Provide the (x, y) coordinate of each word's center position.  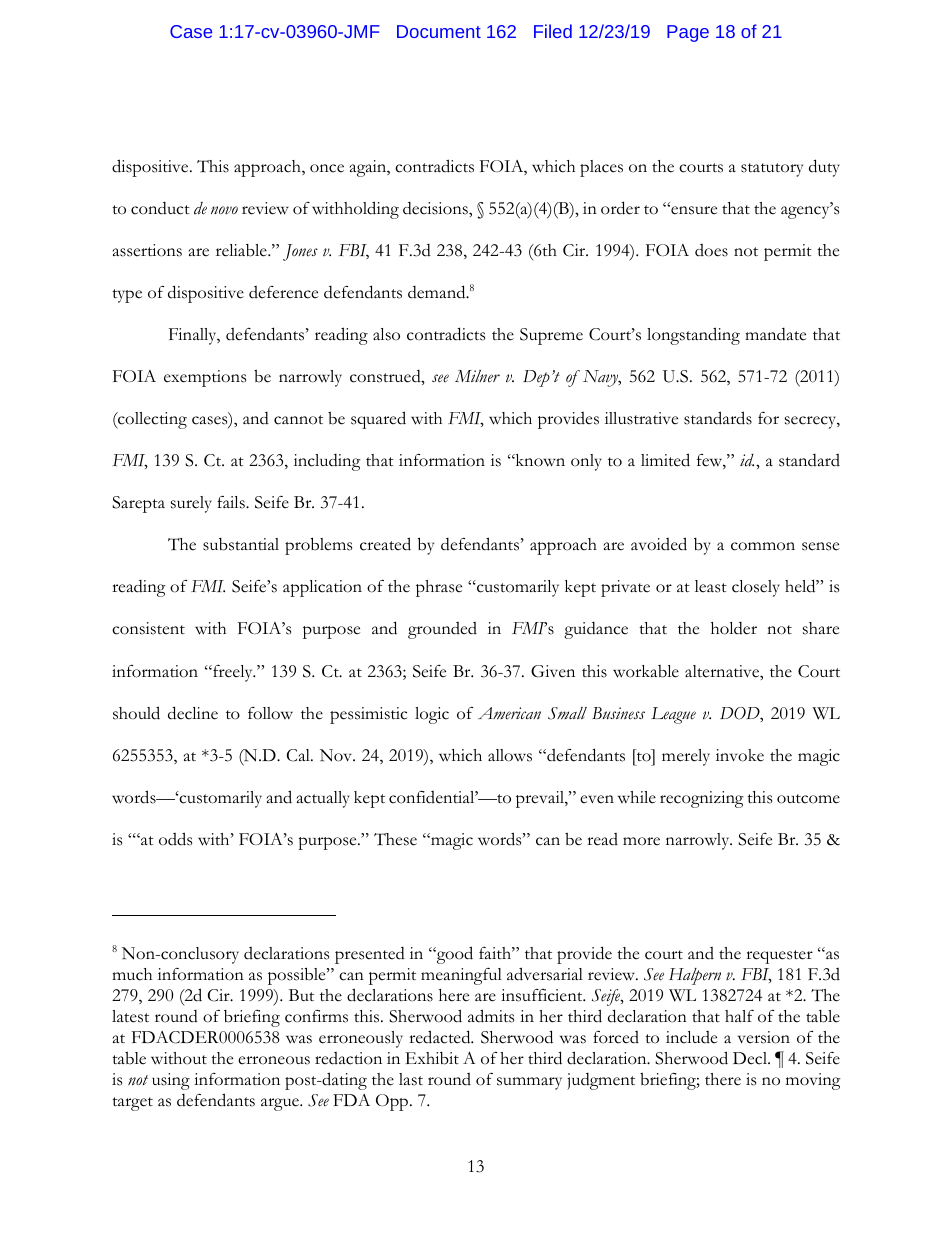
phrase (439, 588)
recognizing (702, 799)
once (327, 168)
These (395, 839)
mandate (775, 334)
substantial (241, 544)
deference (283, 292)
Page (688, 33)
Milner (477, 376)
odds (175, 839)
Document (439, 31)
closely (756, 588)
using (171, 1081)
